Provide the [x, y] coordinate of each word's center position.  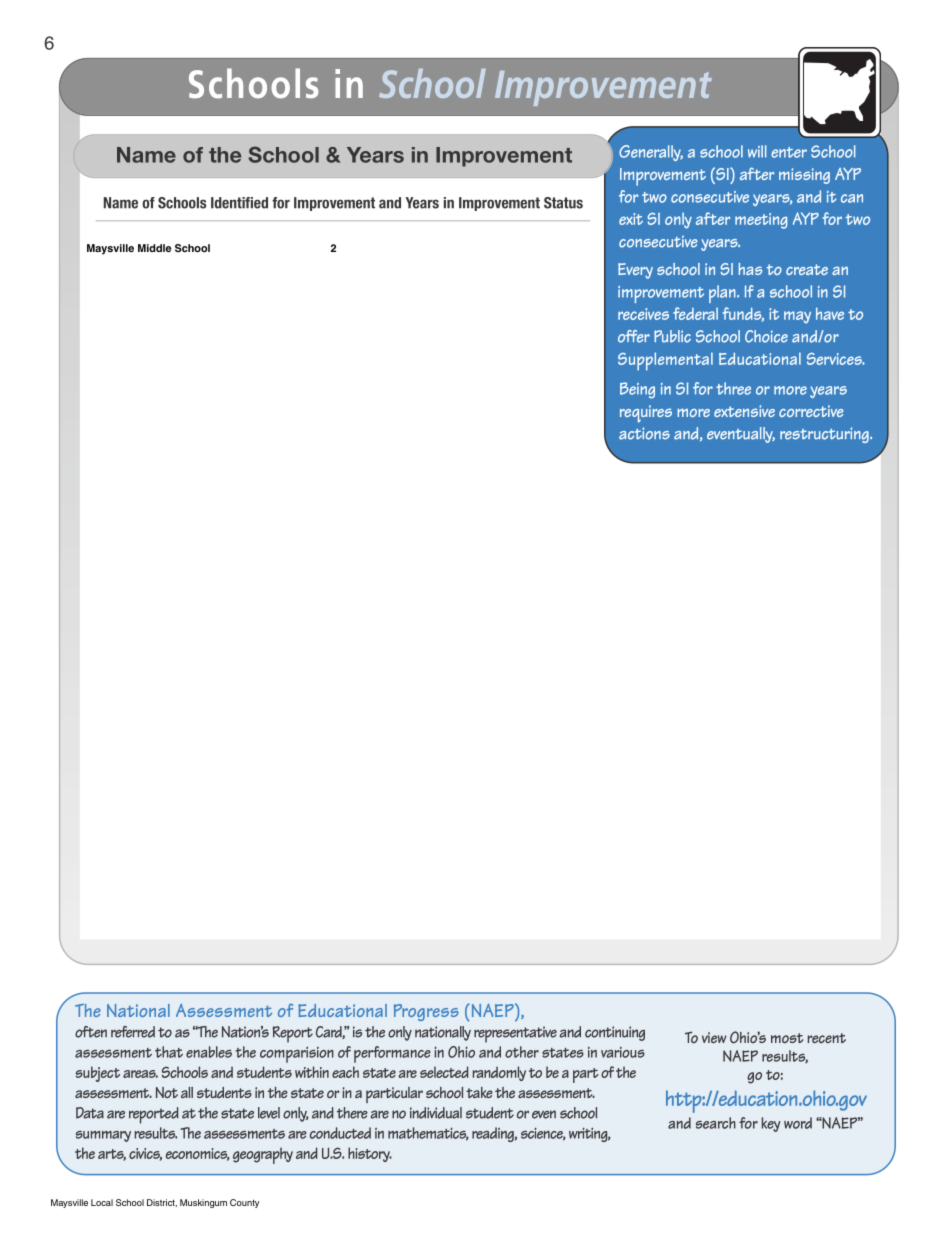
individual [436, 1113]
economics [198, 1154]
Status [563, 203]
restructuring [825, 435]
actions [644, 433]
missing [804, 176]
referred [133, 1032]
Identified [239, 203]
